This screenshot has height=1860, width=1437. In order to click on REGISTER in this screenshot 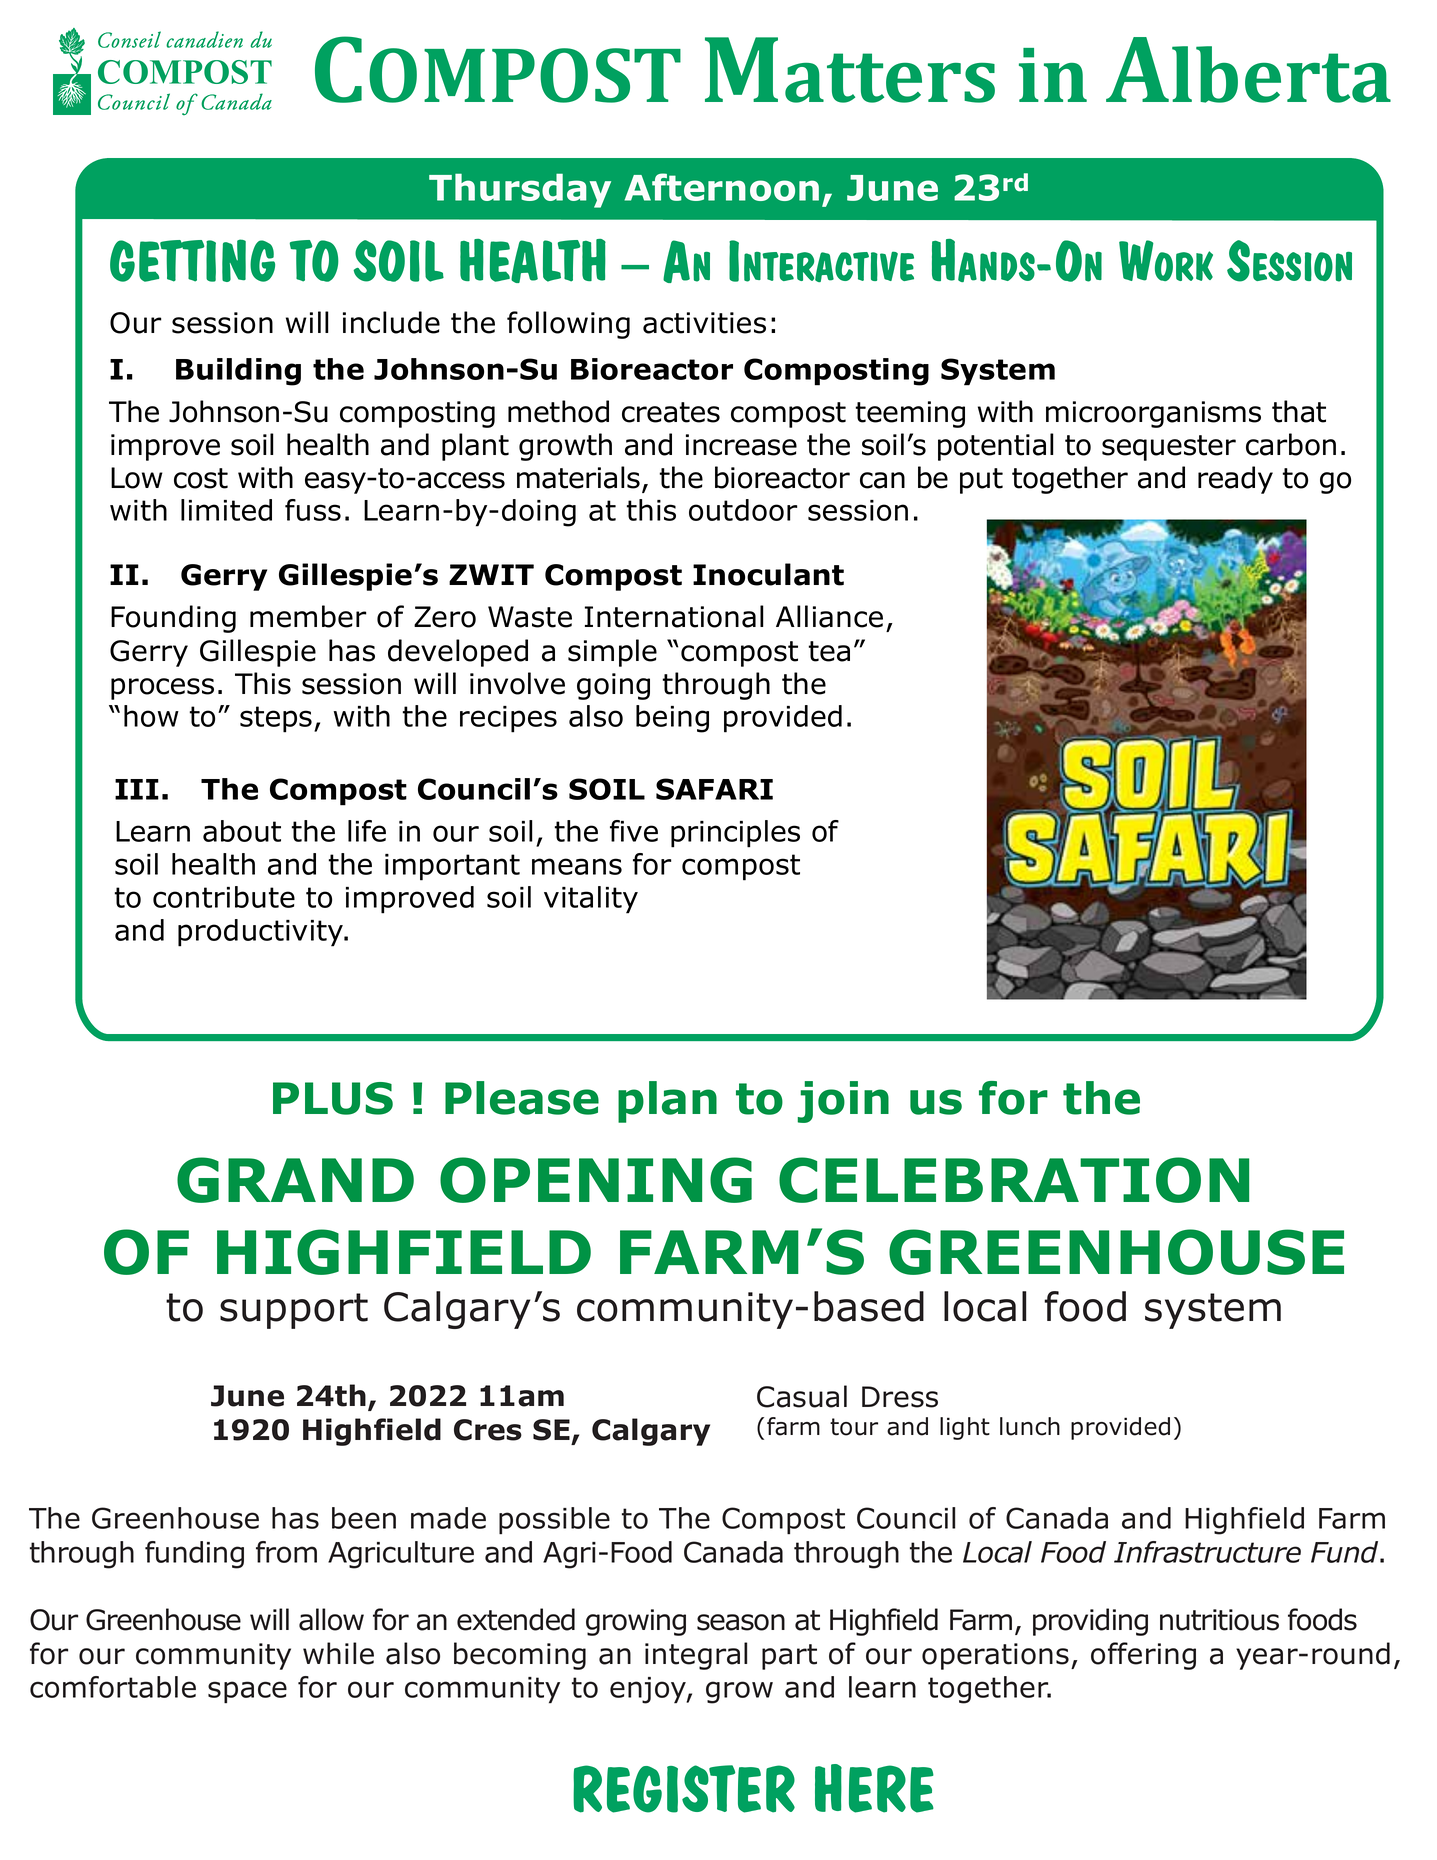, I will do `click(684, 1789)`.
